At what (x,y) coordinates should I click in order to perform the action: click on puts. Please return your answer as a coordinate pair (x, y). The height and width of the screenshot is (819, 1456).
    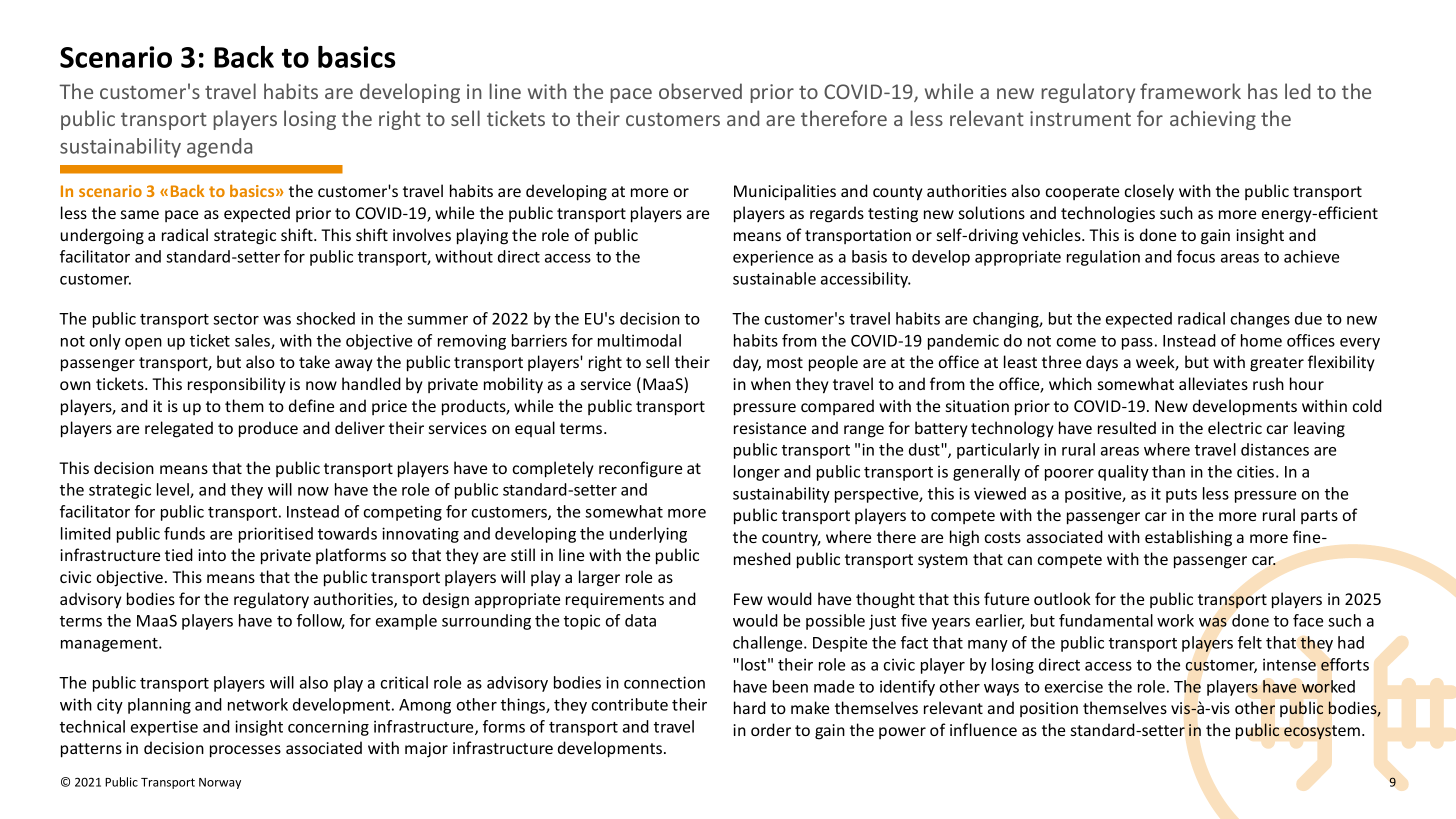
    Looking at the image, I should click on (1181, 496).
